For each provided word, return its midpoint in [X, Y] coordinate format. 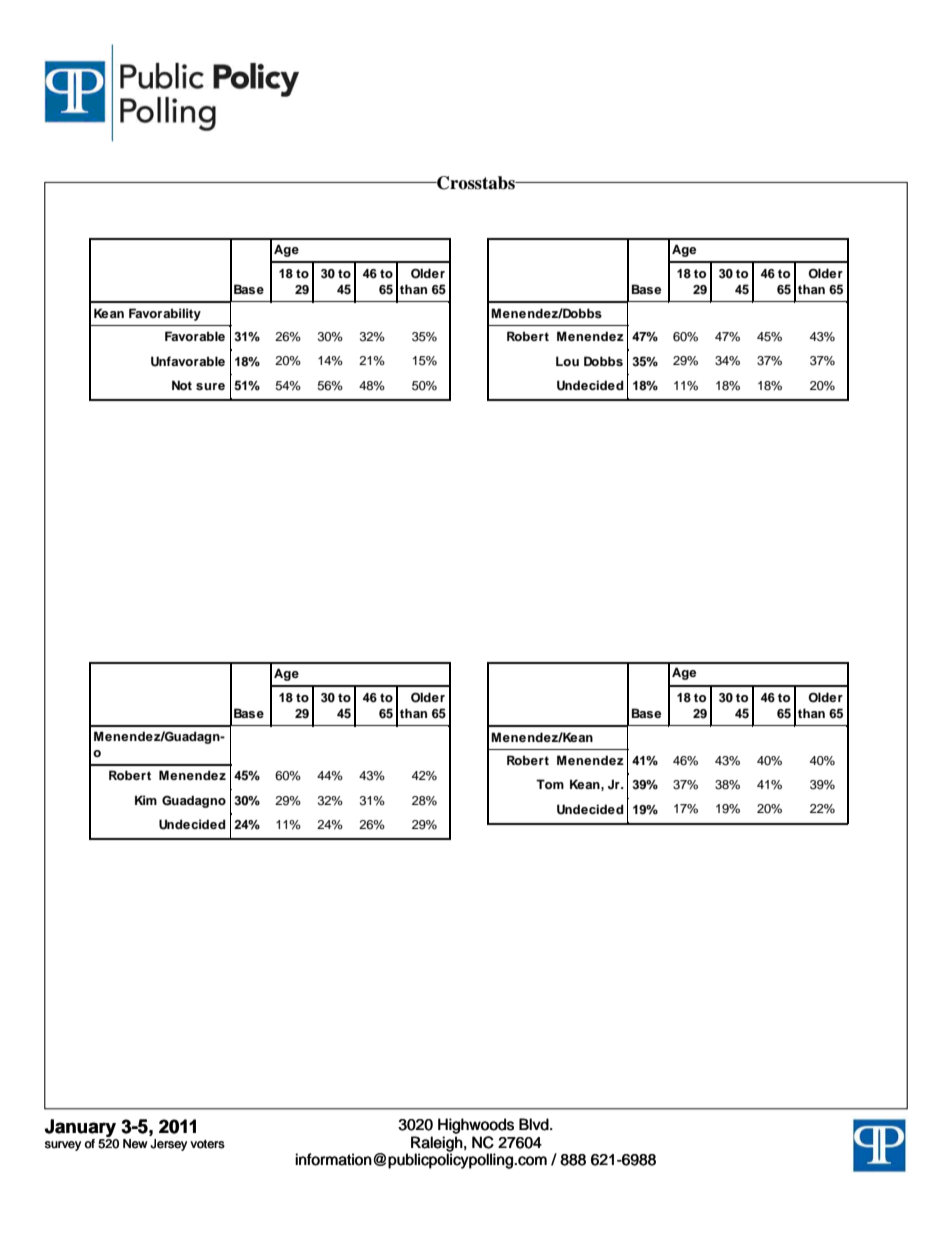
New [135, 1144]
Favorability [165, 314]
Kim [146, 800]
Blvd [535, 1124]
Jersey [168, 1145]
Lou [567, 361]
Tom [550, 784]
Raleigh [437, 1144]
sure [210, 386]
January [81, 1129]
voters [207, 1144]
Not [182, 385]
